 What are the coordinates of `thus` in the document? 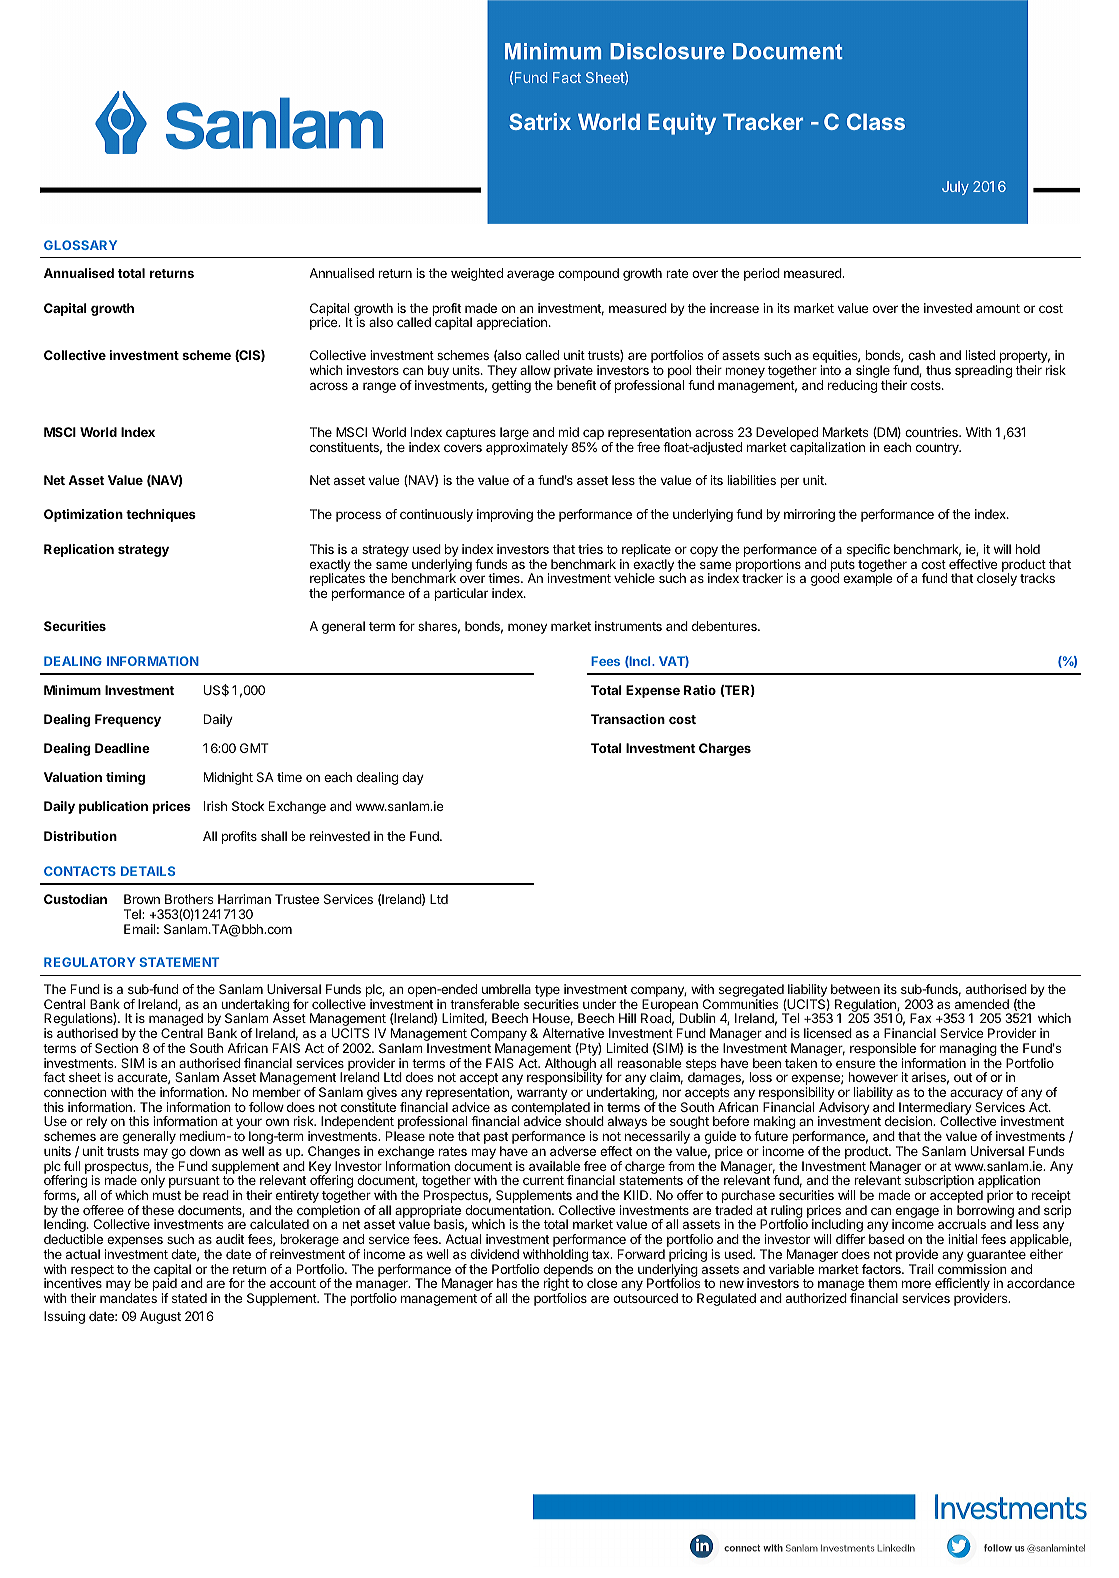 It's located at (938, 370).
